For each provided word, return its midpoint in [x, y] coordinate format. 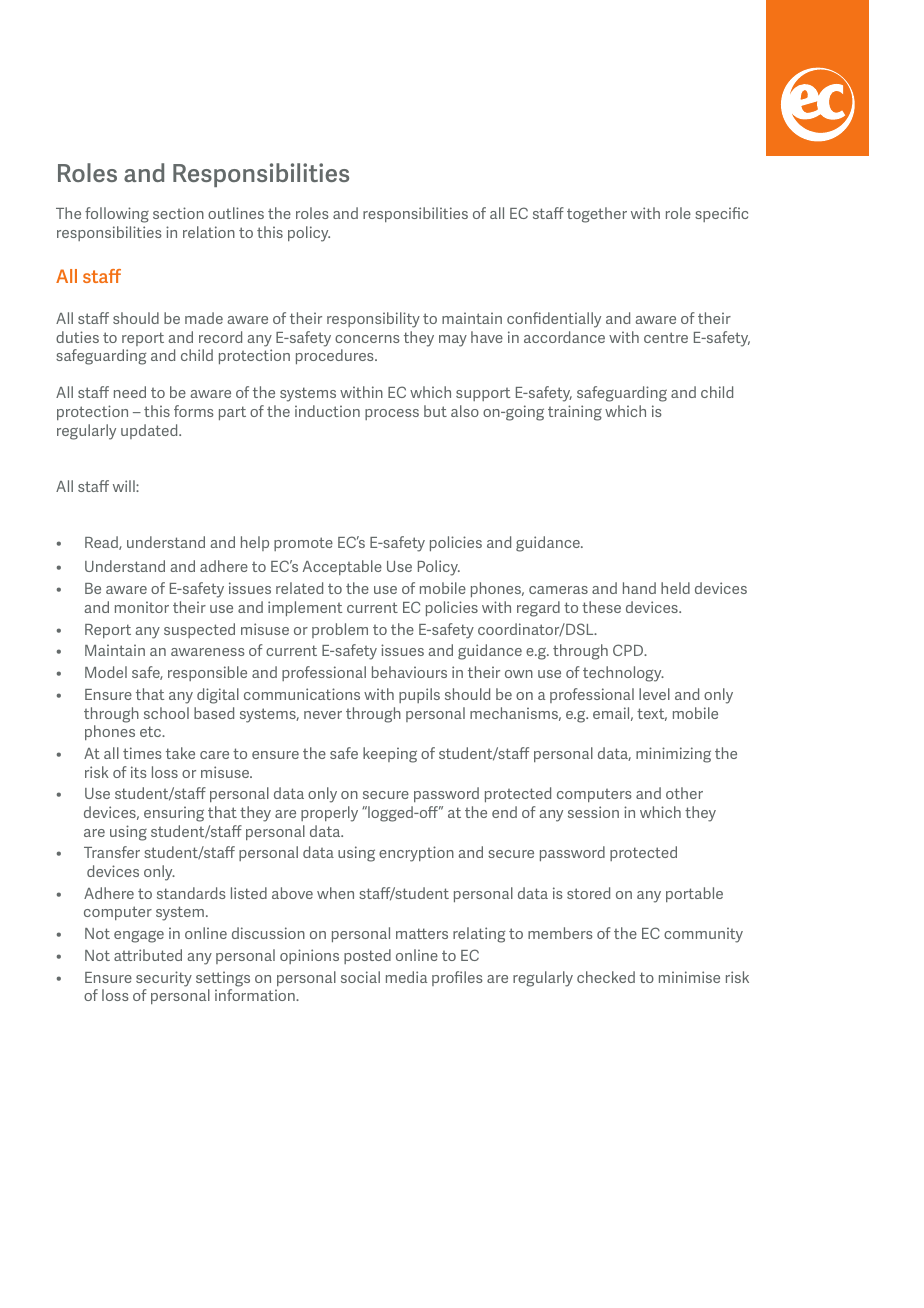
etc [152, 731]
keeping [390, 755]
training [575, 413]
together [597, 215]
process [392, 414]
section [178, 213]
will [125, 486]
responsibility [373, 320]
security [164, 979]
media [406, 977]
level [654, 694]
